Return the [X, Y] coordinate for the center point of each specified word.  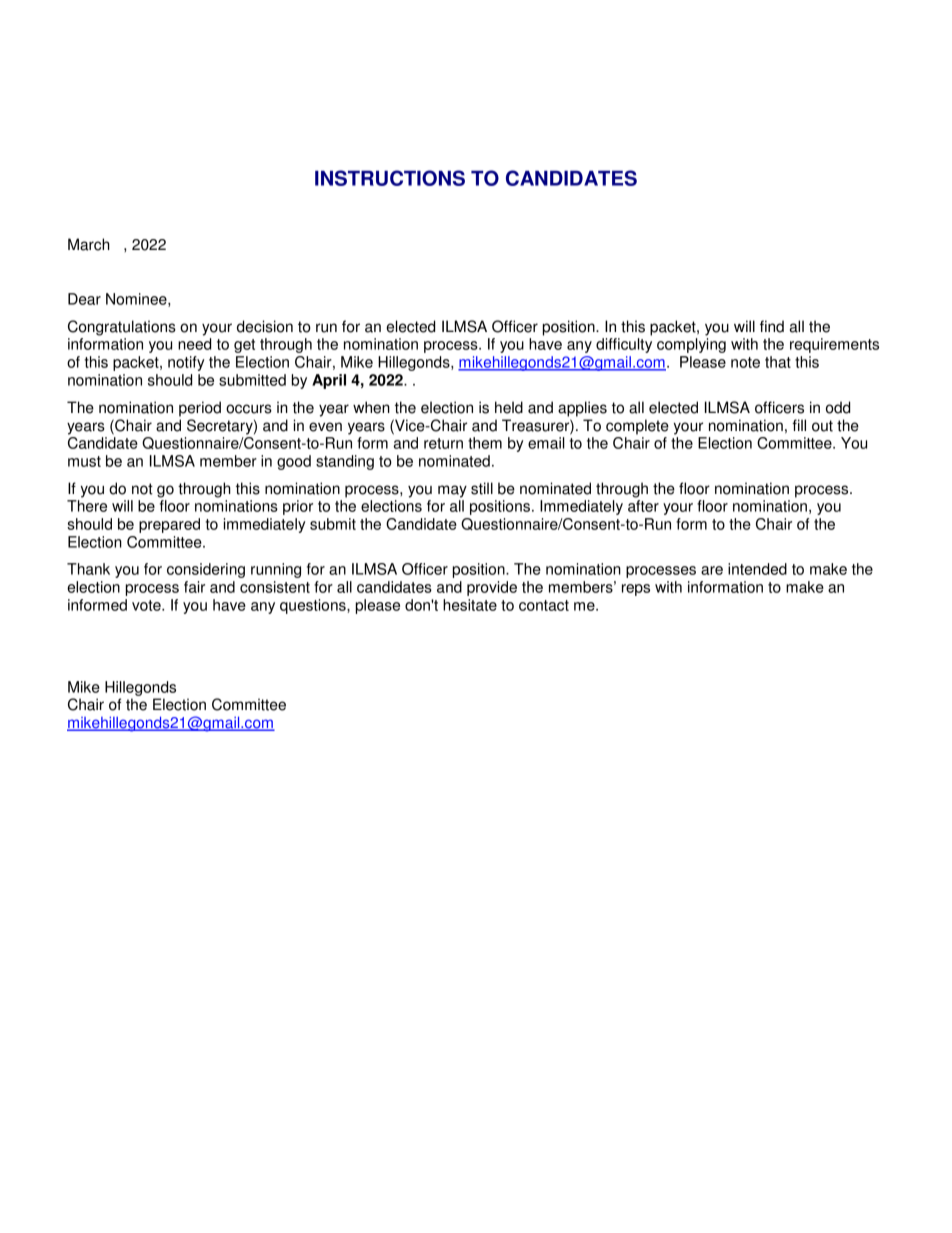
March [89, 244]
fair [194, 587]
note [745, 362]
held [509, 407]
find [772, 326]
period [200, 409]
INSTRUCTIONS [390, 178]
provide [492, 588]
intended [757, 569]
